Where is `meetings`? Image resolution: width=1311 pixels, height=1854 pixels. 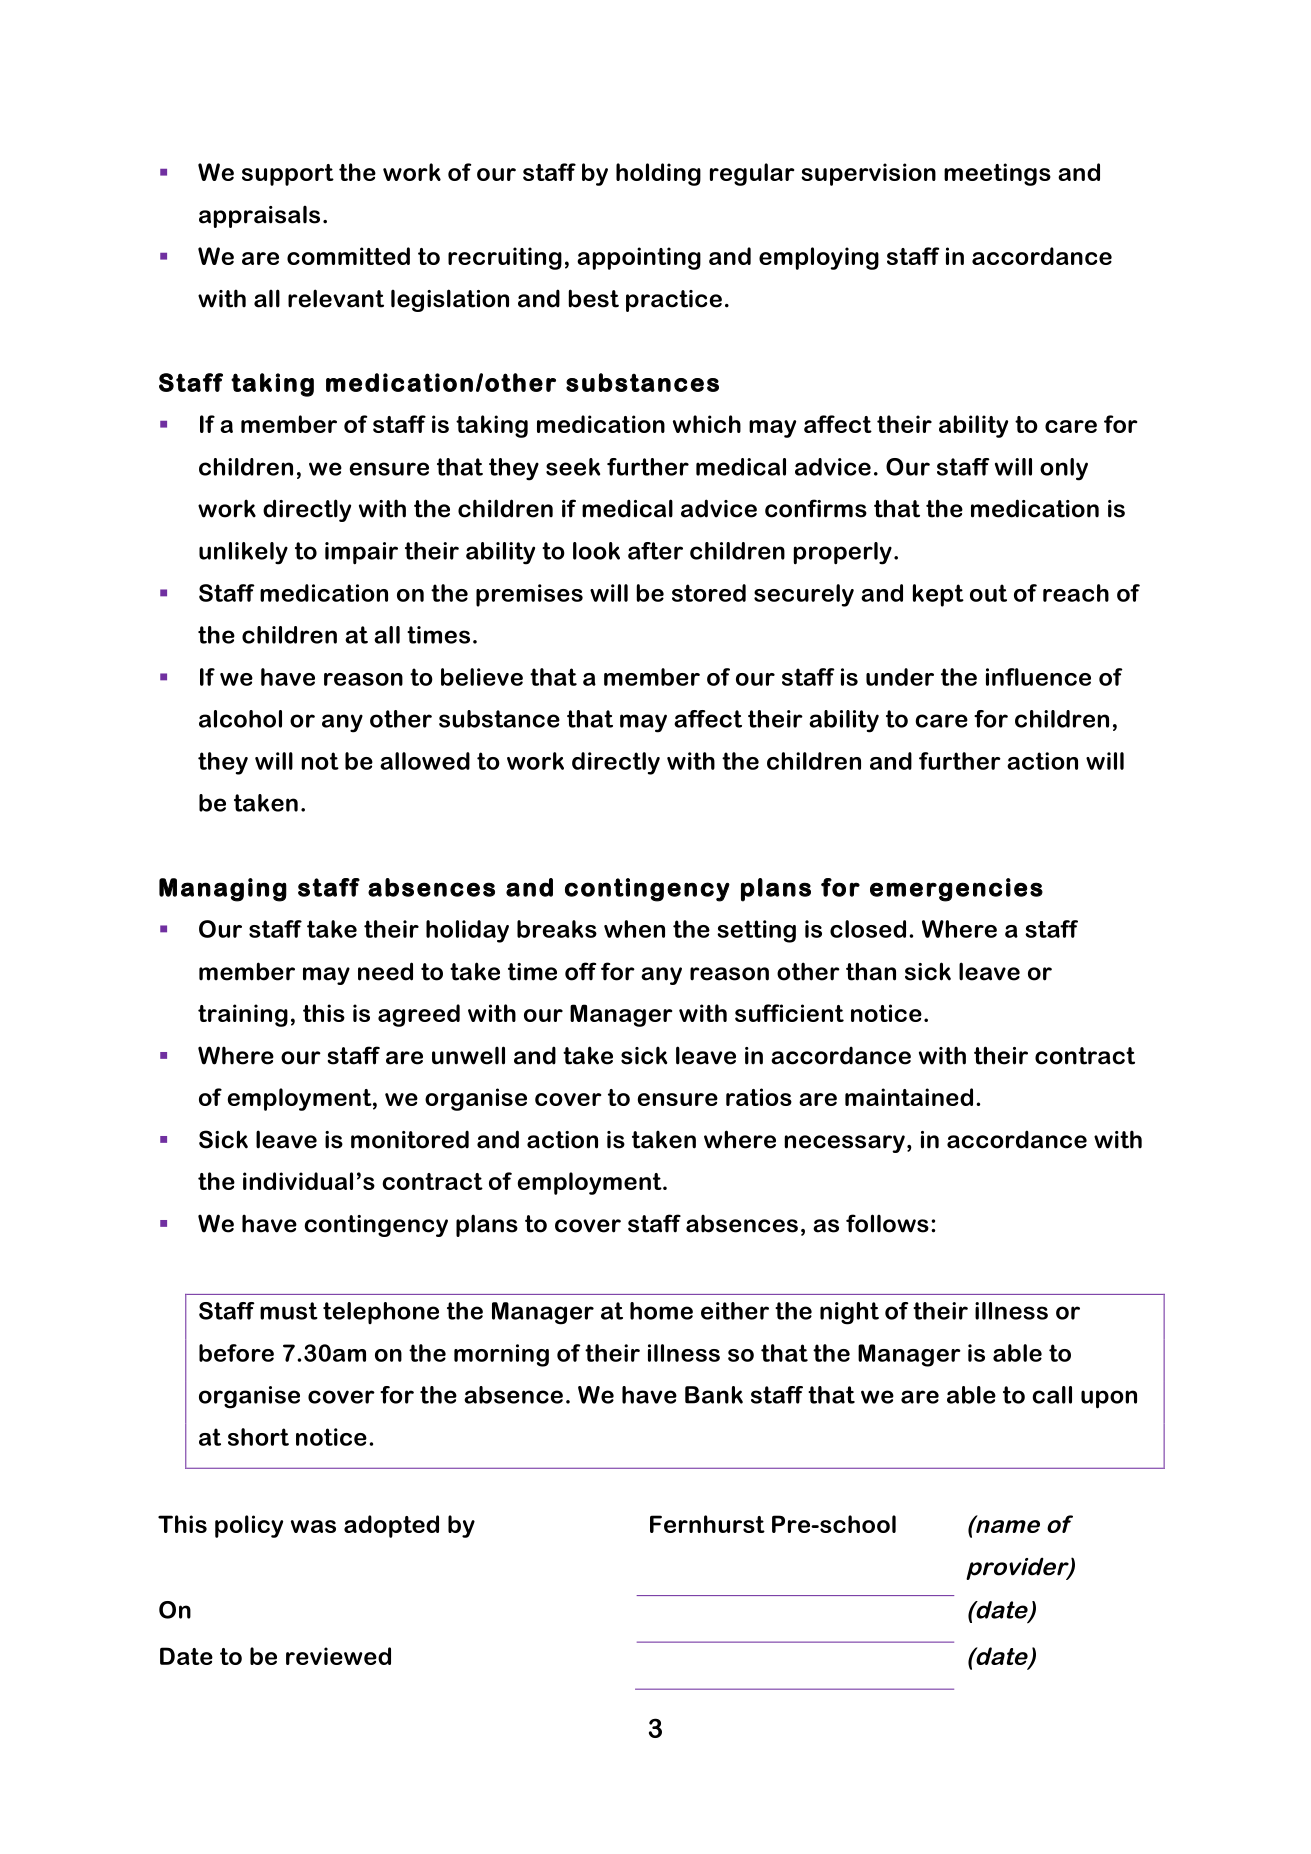
meetings is located at coordinates (997, 174).
